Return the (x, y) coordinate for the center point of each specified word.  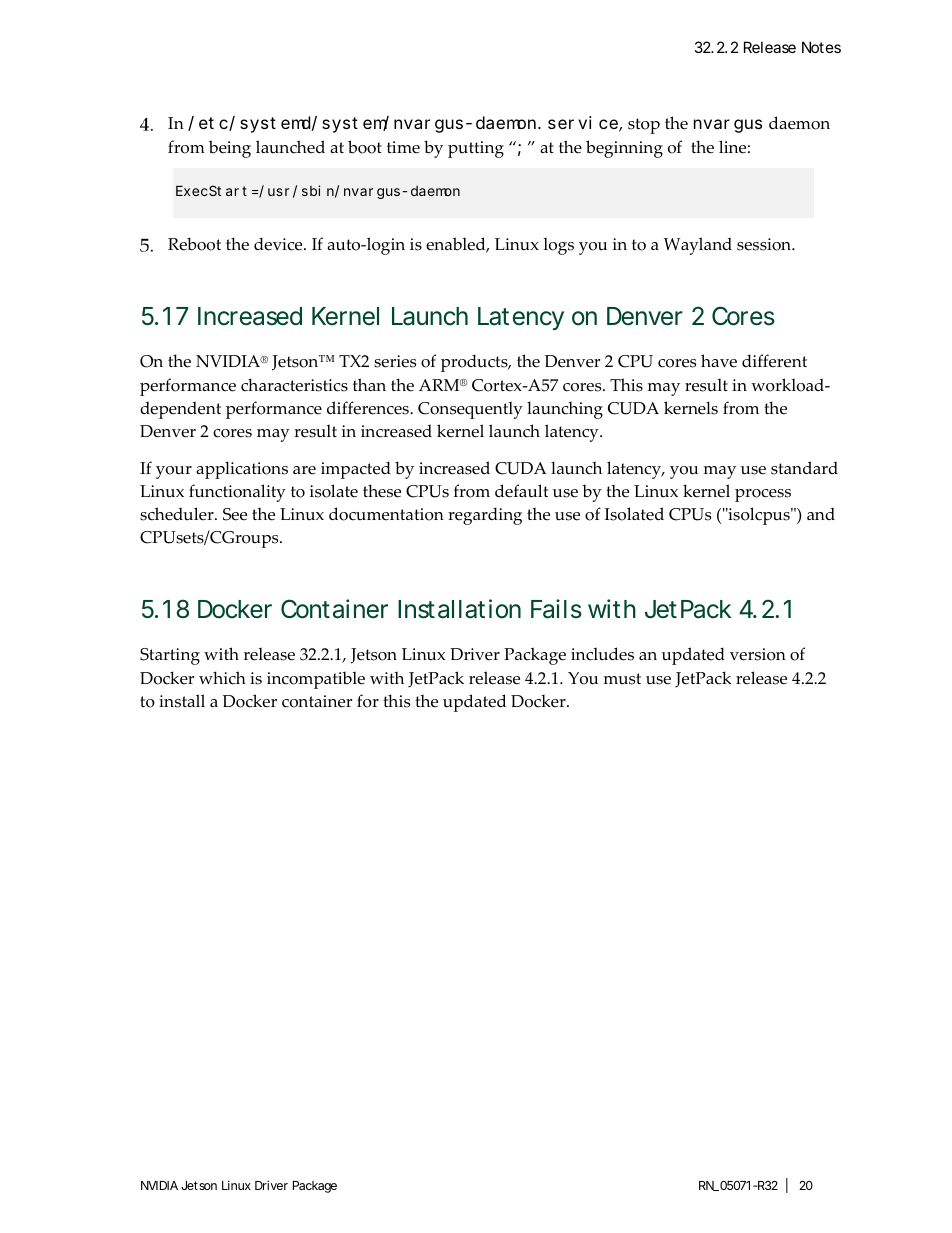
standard (804, 468)
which (222, 678)
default (521, 491)
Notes (821, 47)
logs (558, 246)
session (765, 244)
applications (242, 470)
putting (476, 149)
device (279, 244)
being (230, 149)
